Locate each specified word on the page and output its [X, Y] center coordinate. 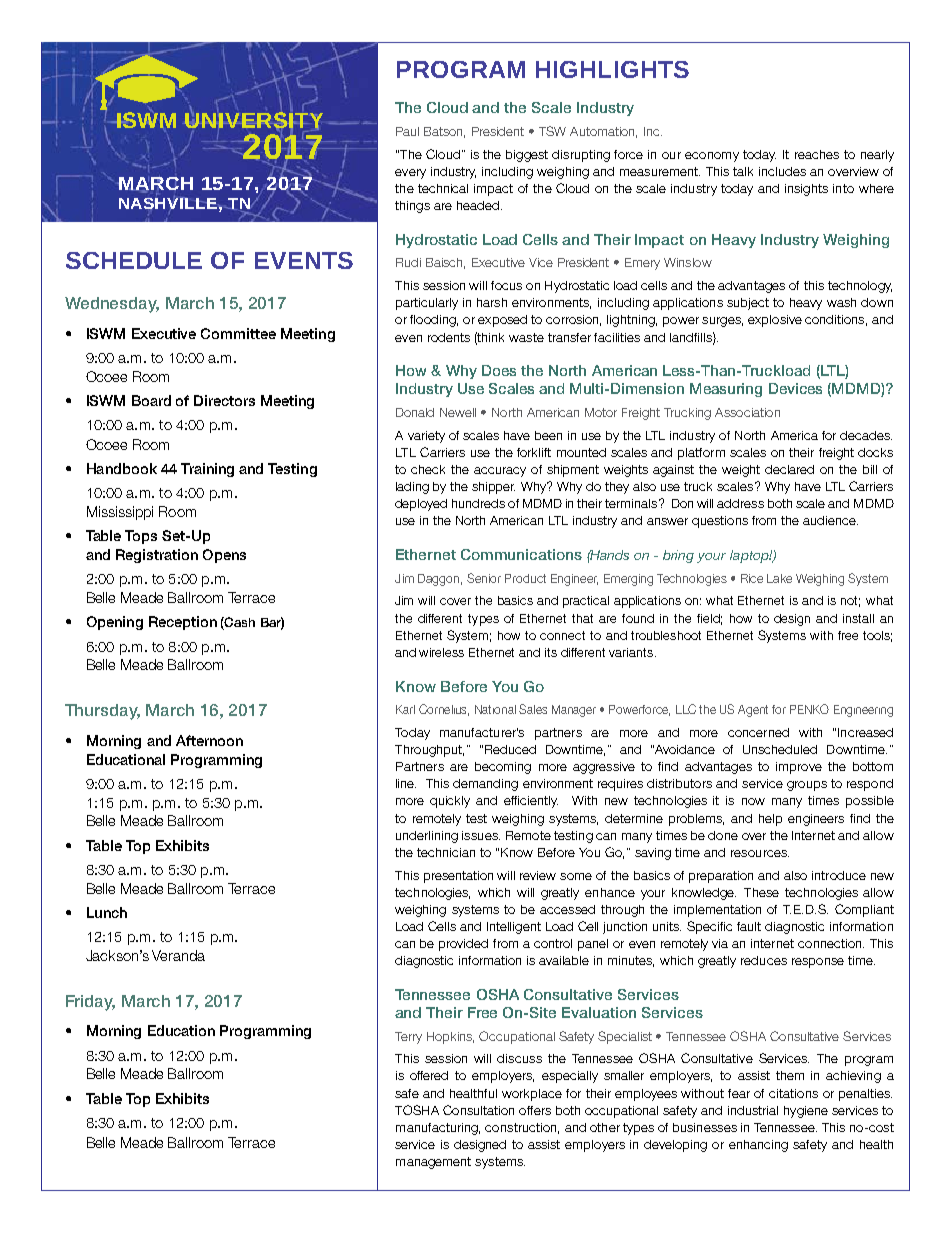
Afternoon [209, 740]
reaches [817, 154]
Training [207, 470]
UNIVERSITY [253, 120]
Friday [90, 1003]
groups [807, 786]
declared [789, 469]
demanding [485, 785]
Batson [444, 132]
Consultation [478, 1110]
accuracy [500, 472]
